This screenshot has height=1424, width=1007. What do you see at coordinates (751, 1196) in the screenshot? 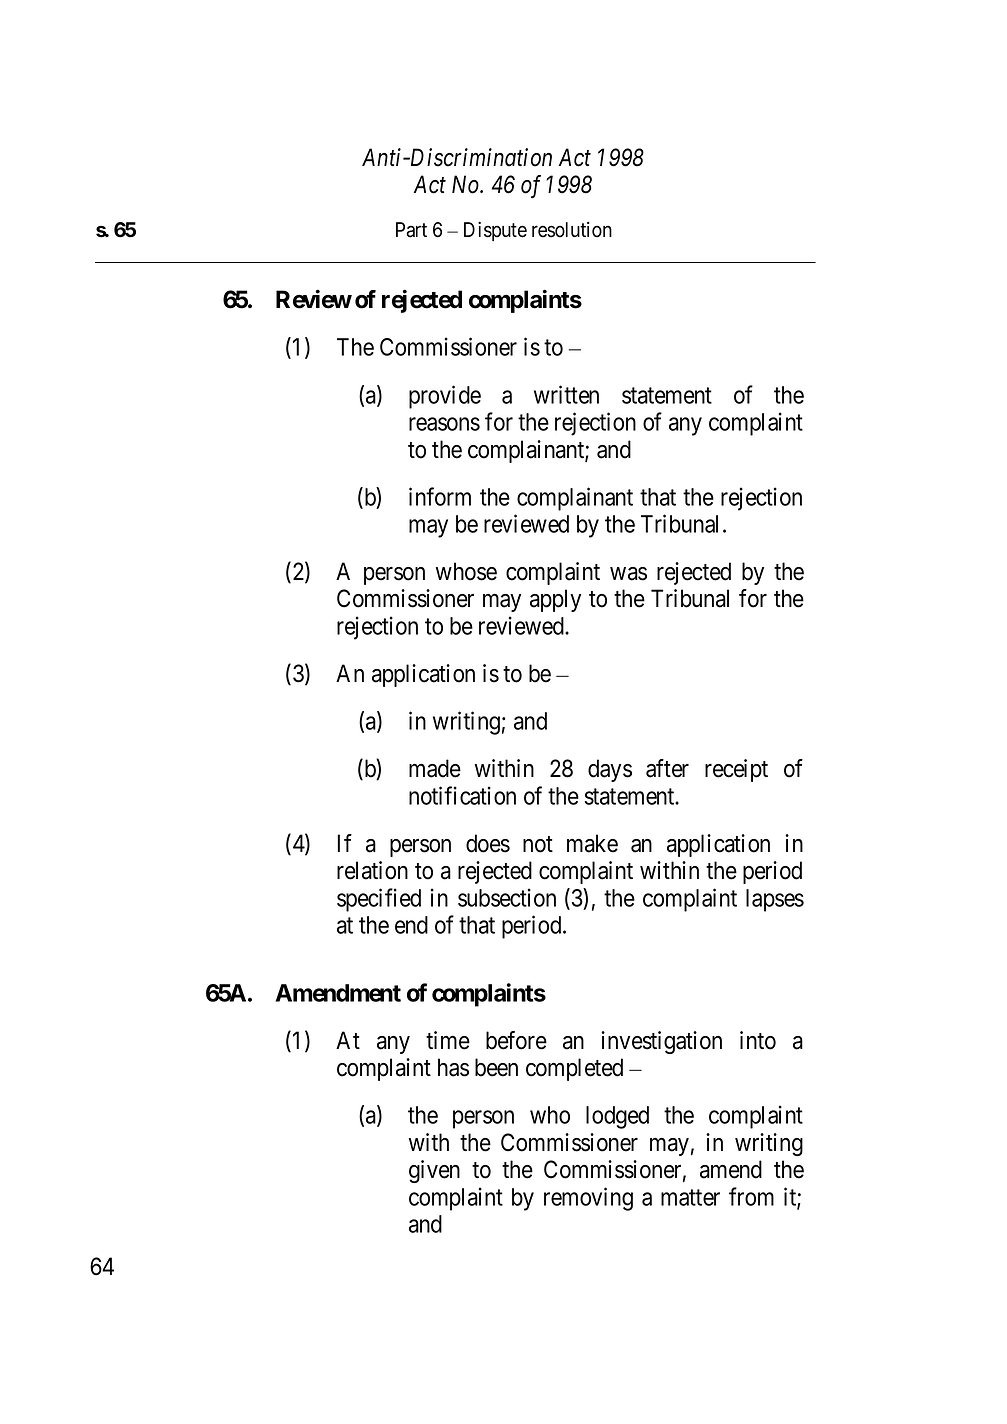
I see `from` at bounding box center [751, 1196].
